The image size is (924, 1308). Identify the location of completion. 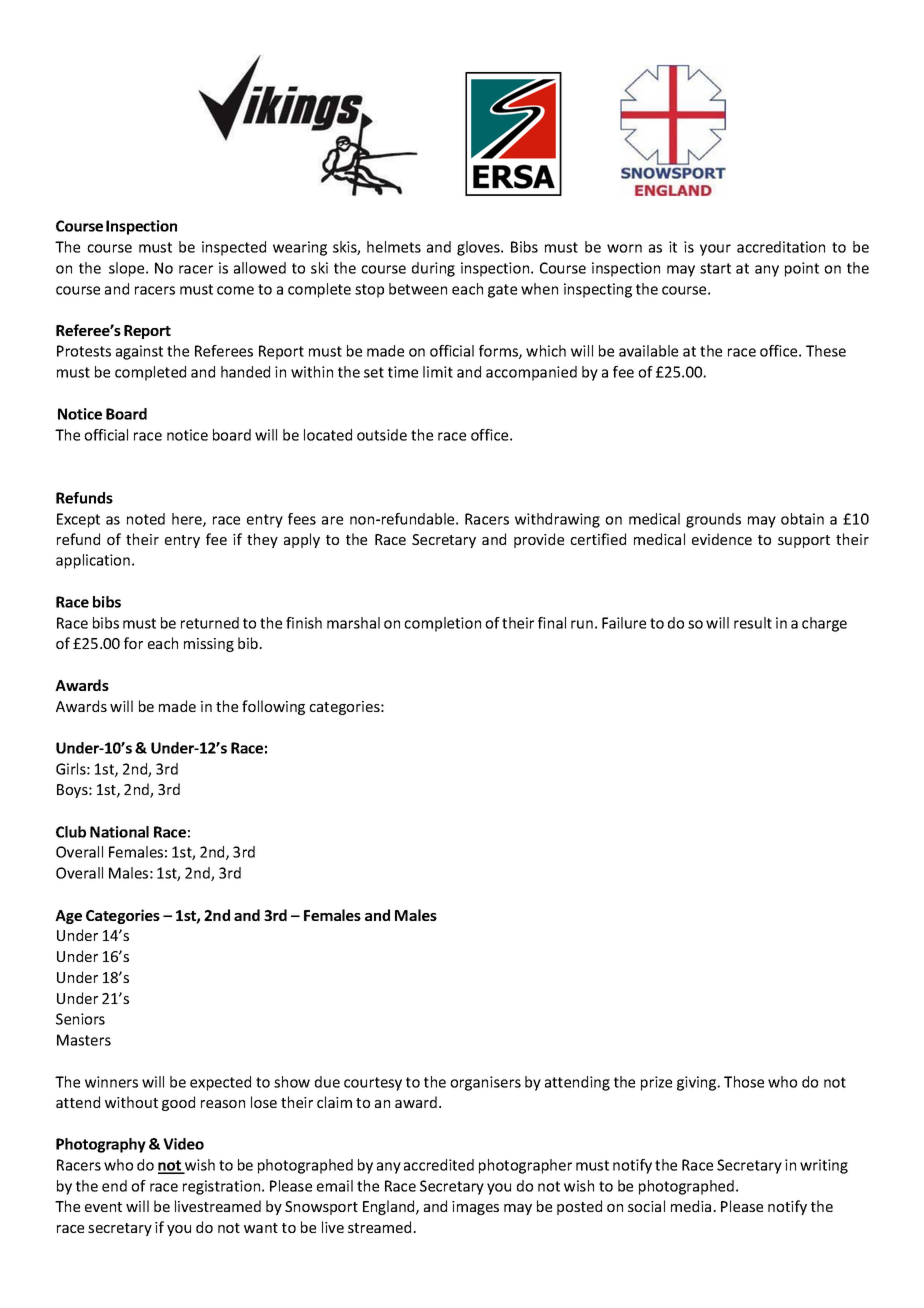
(442, 624).
